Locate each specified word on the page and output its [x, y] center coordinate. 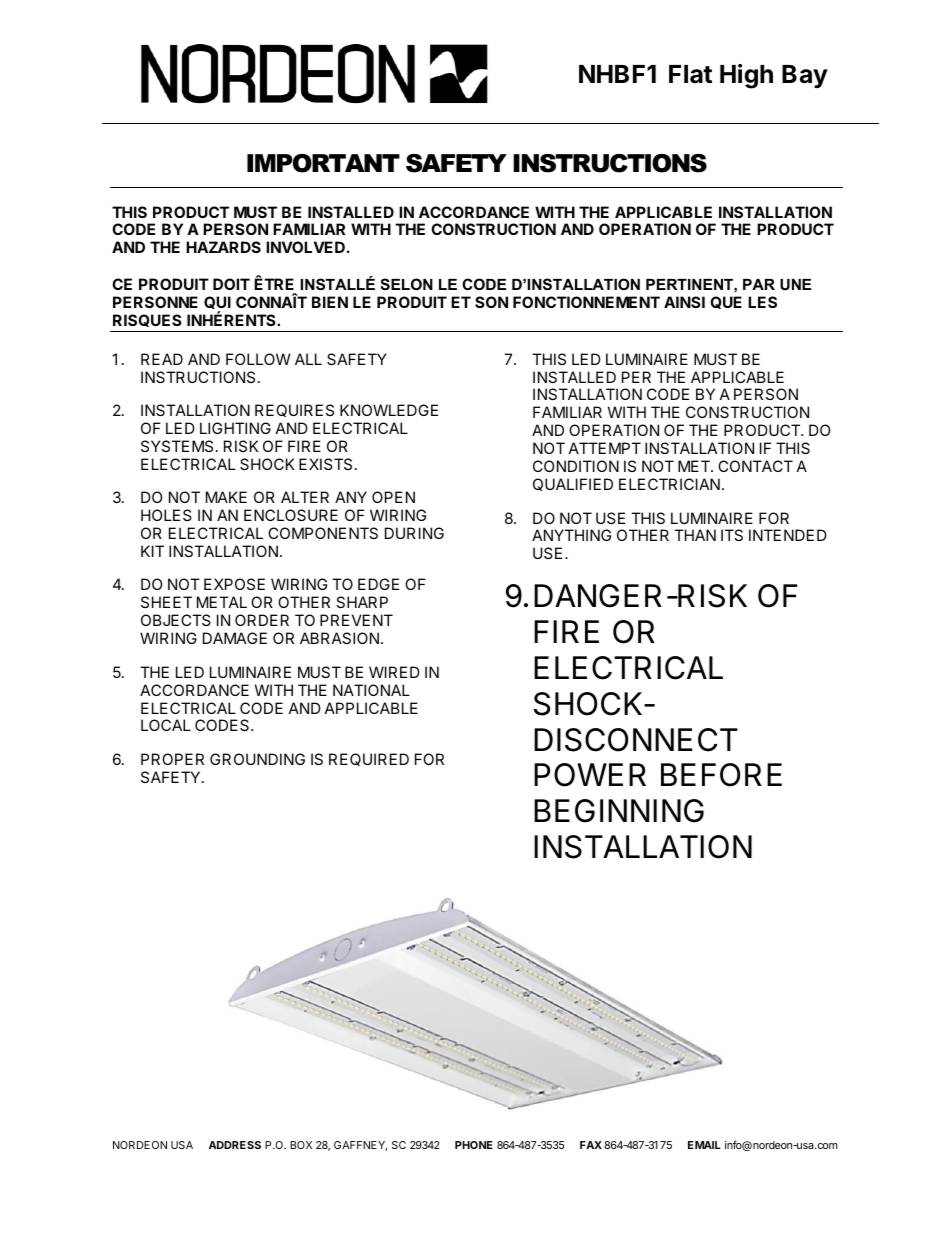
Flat [690, 74]
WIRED [394, 672]
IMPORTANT [323, 163]
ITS [732, 535]
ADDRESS [235, 1145]
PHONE [474, 1145]
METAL [222, 602]
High [746, 76]
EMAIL [704, 1145]
